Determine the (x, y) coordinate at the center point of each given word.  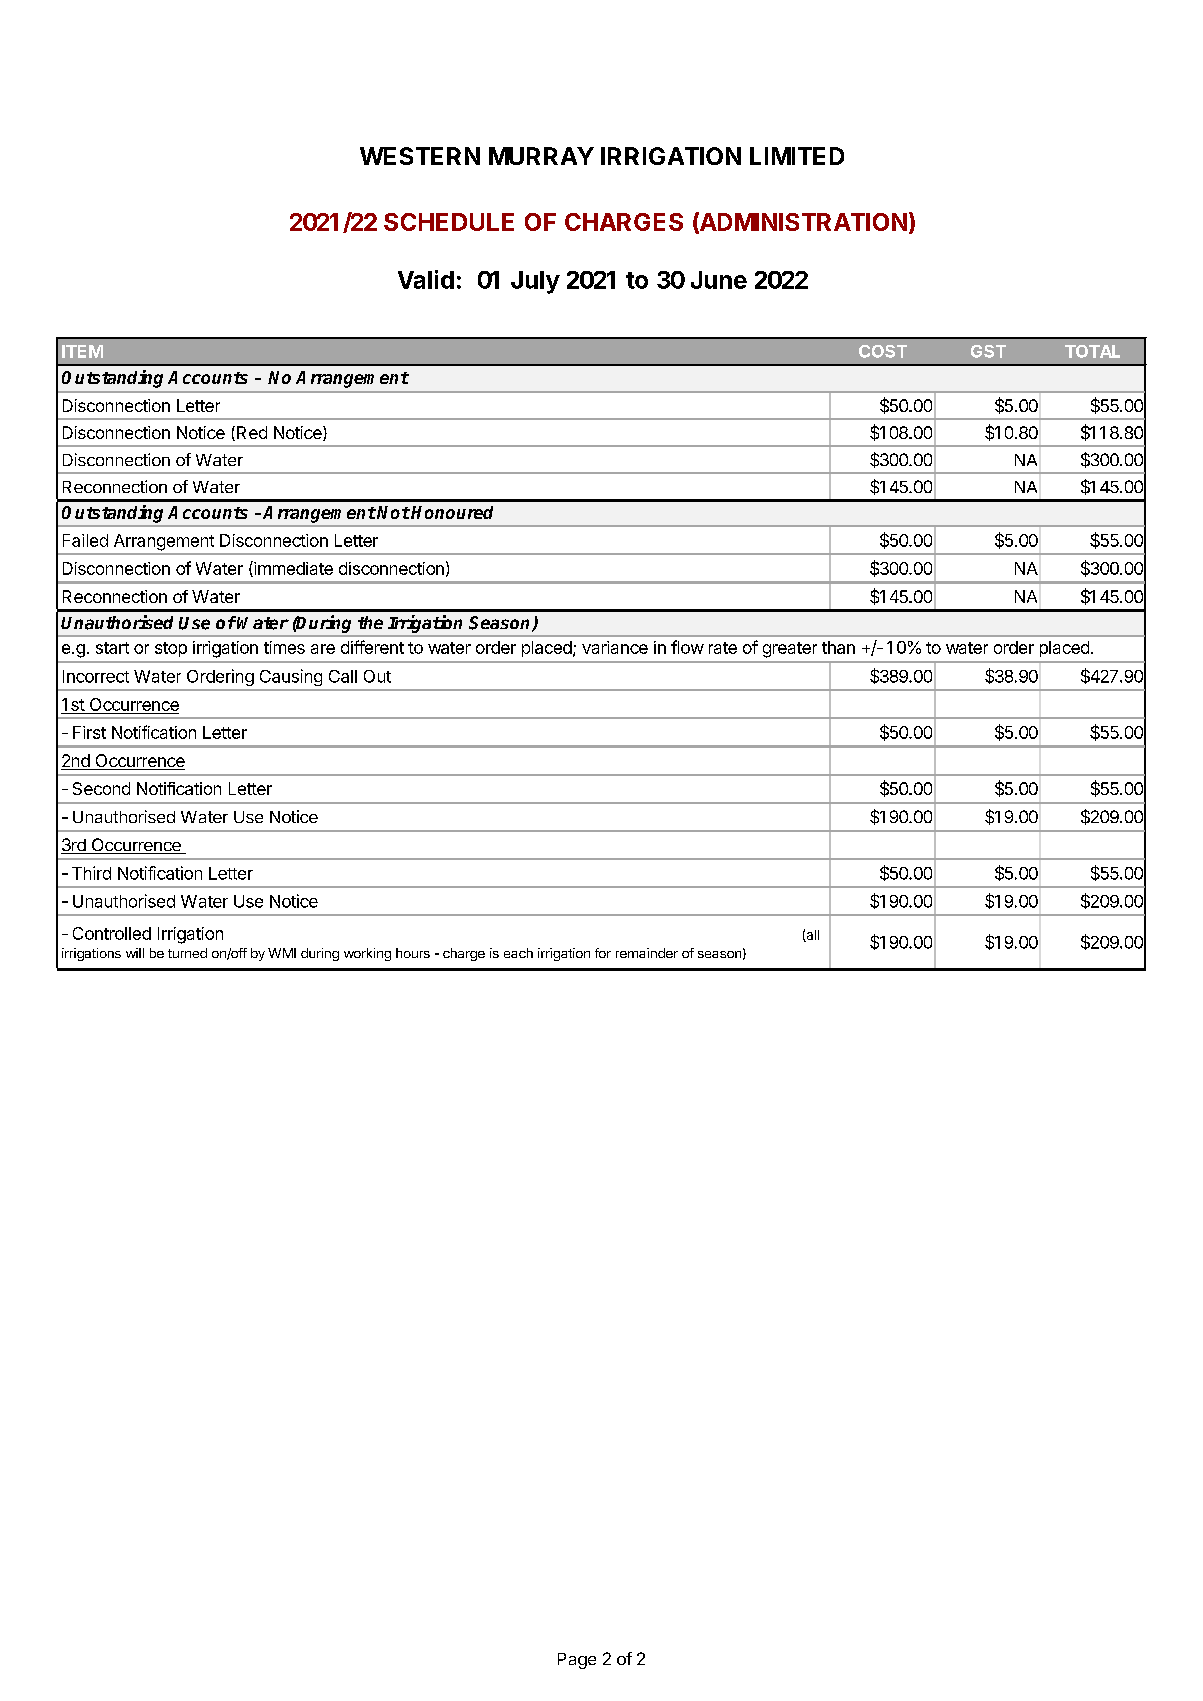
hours (413, 953)
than (838, 647)
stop (171, 649)
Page (577, 1661)
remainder (647, 953)
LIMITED (797, 156)
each (518, 953)
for (603, 953)
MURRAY (541, 156)
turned (187, 953)
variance (615, 647)
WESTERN (420, 156)
